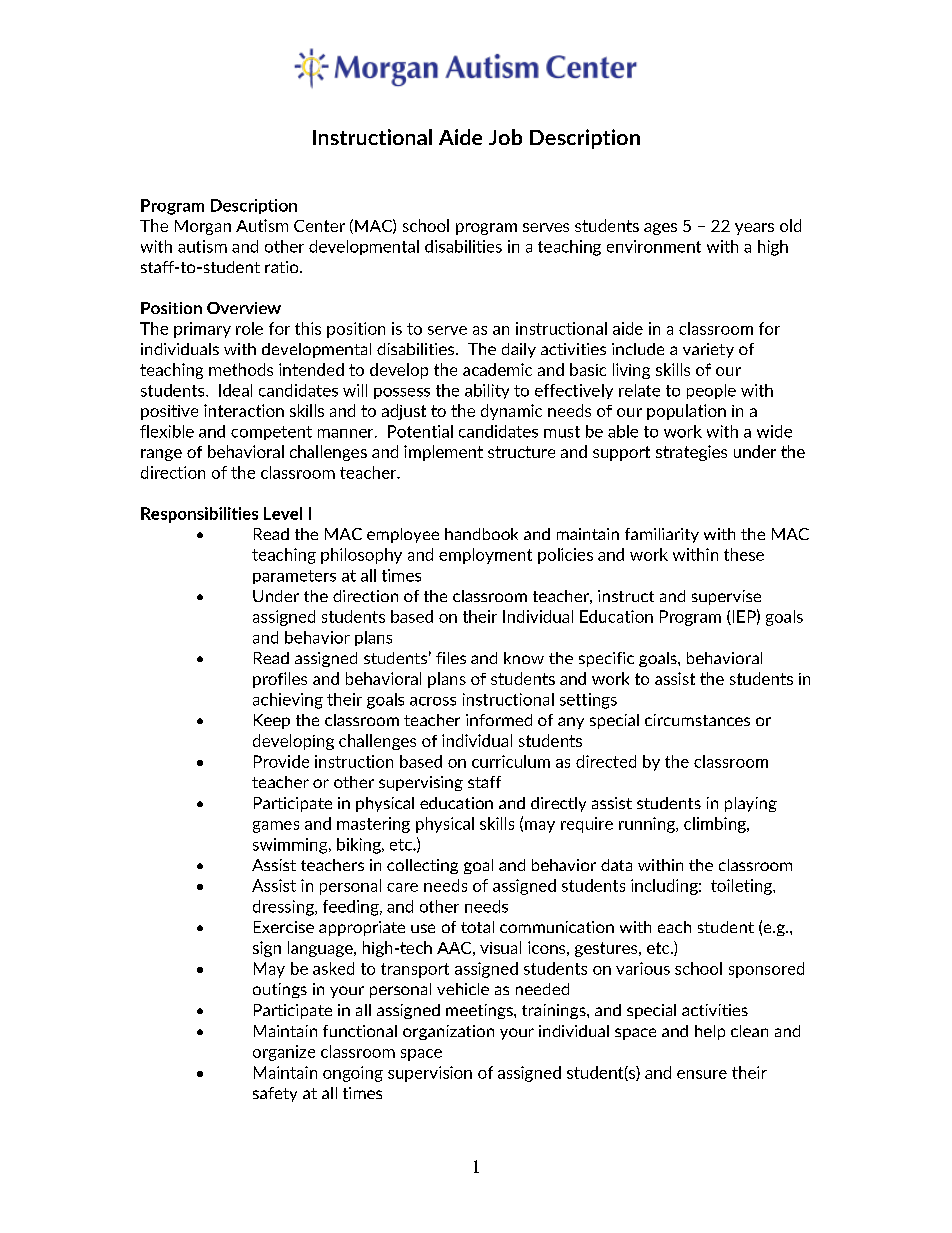 This screenshot has height=1233, width=952. Describe the element at coordinates (487, 391) in the screenshot. I see `ability` at that location.
